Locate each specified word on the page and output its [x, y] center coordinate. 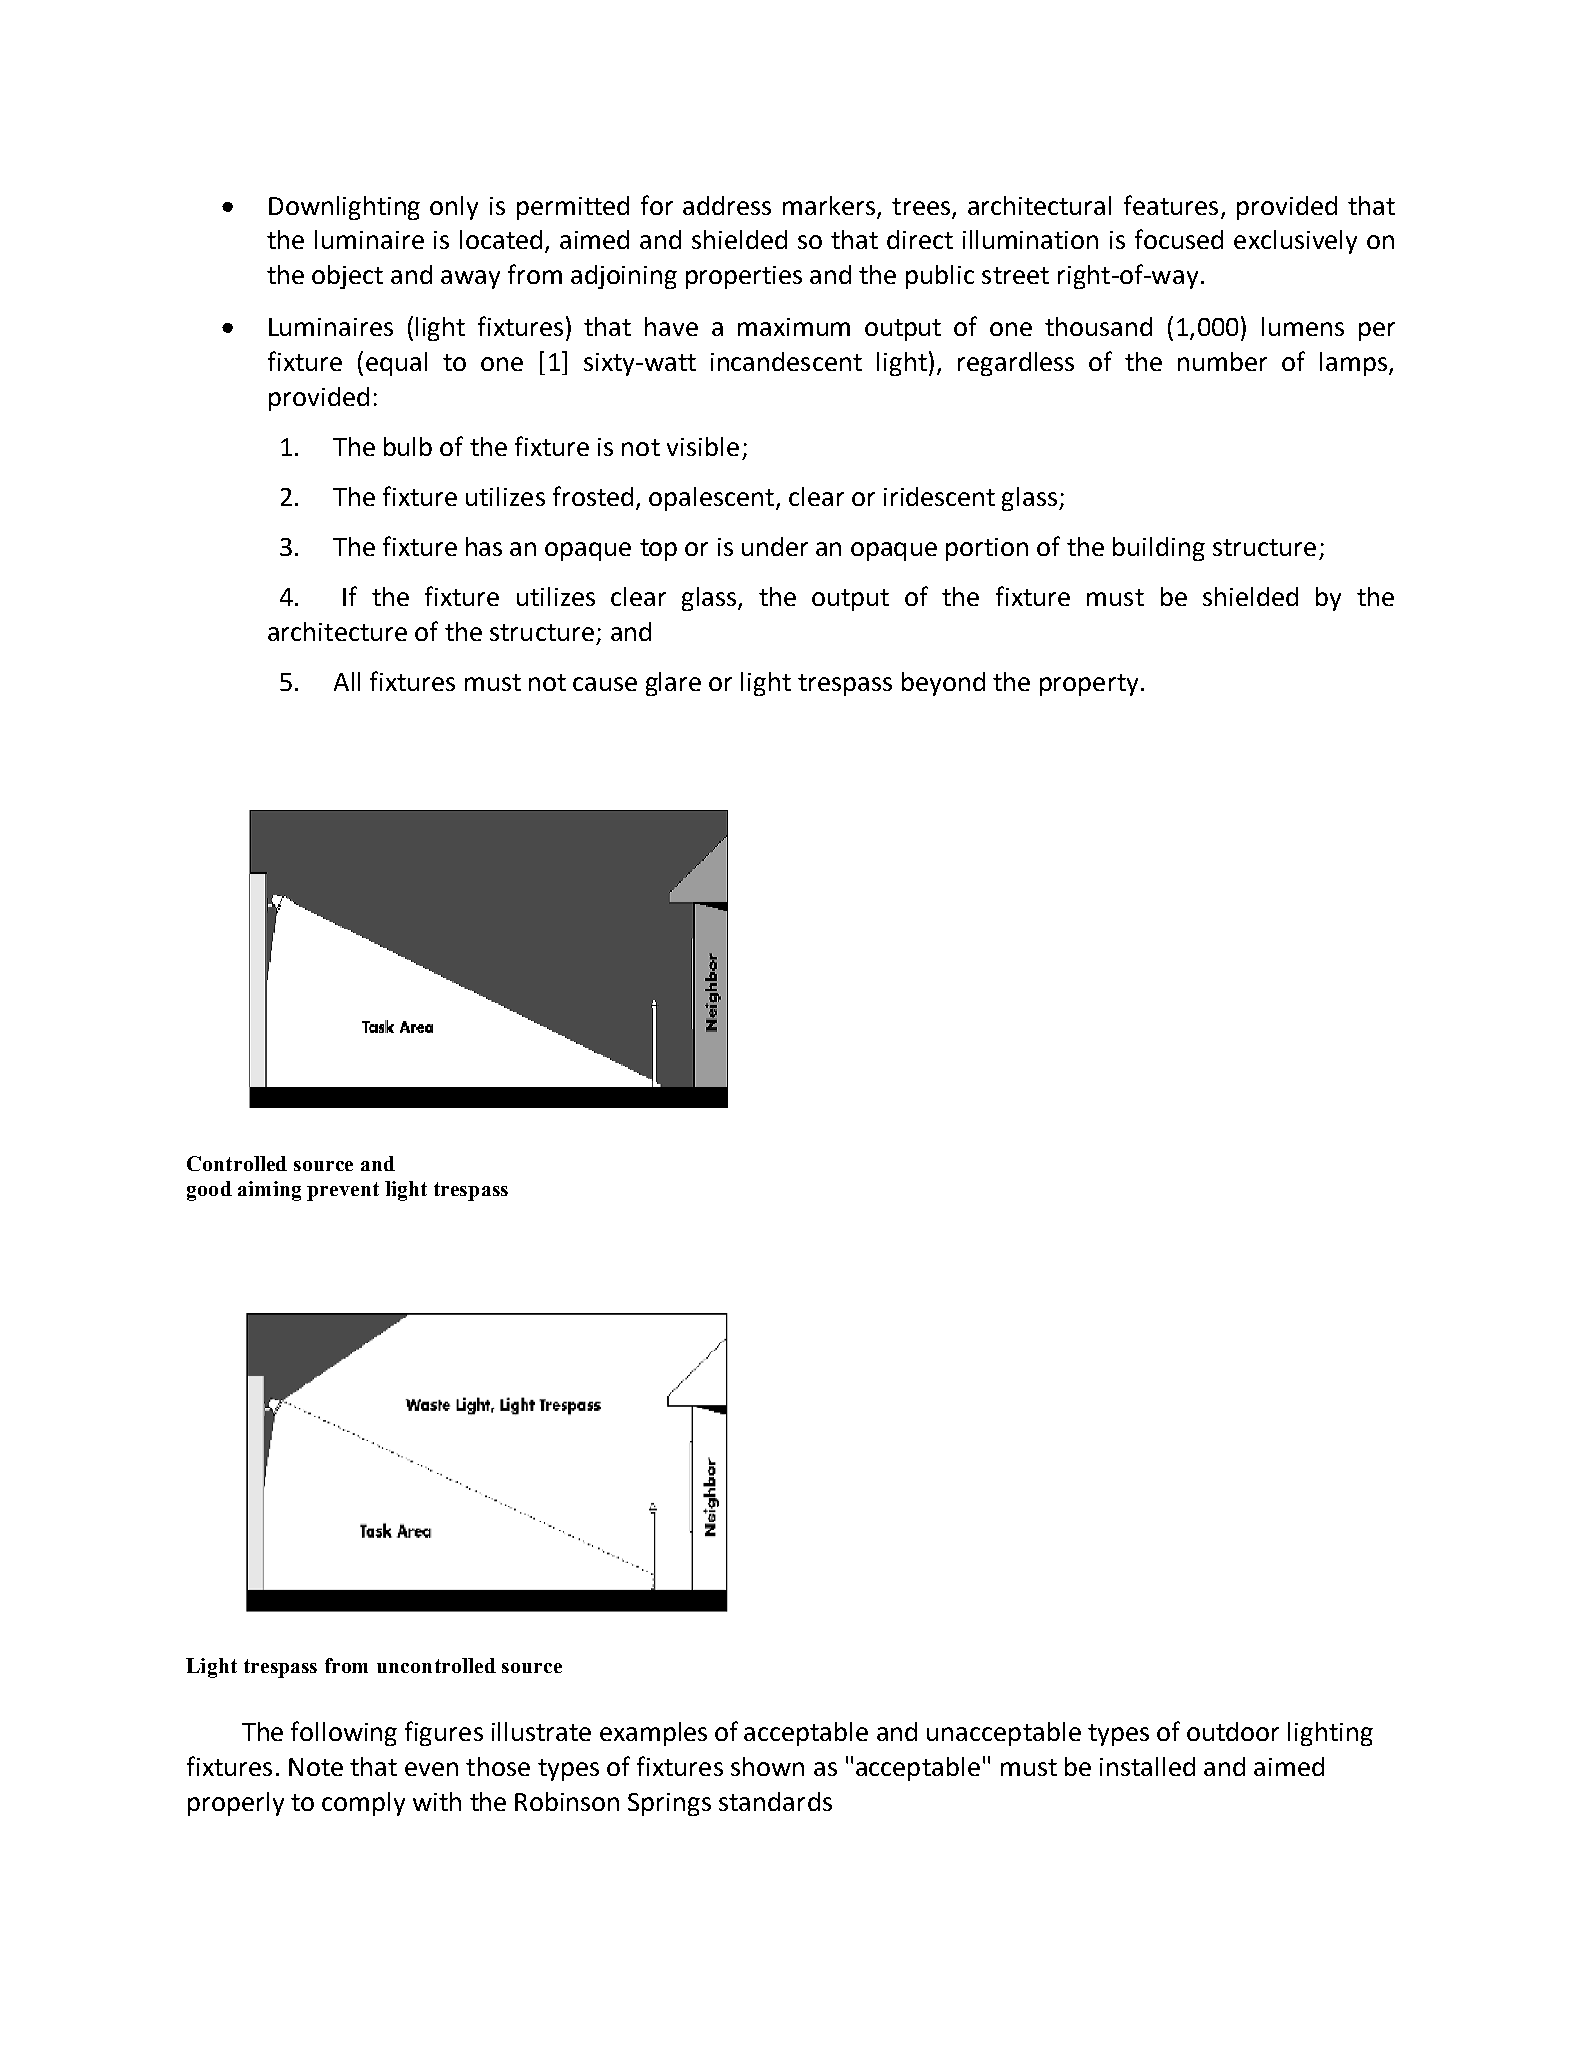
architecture [337, 631]
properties [744, 277]
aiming [269, 1191]
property [1089, 685]
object [347, 277]
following [344, 1733]
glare [673, 684]
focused [1179, 239]
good [209, 1191]
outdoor [1233, 1731]
